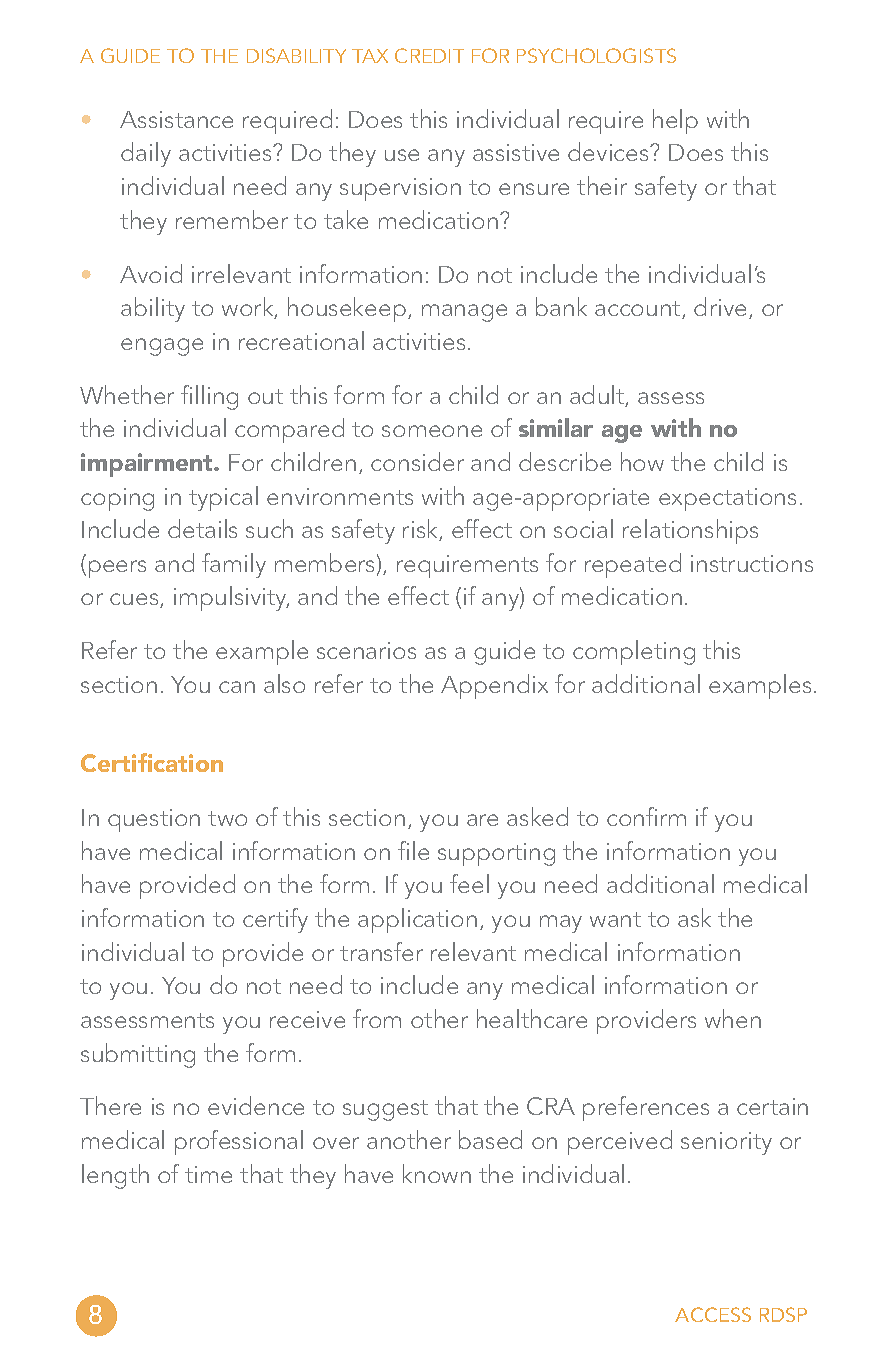 The image size is (887, 1372). Describe the element at coordinates (494, 686) in the image. I see `Appendix` at that location.
